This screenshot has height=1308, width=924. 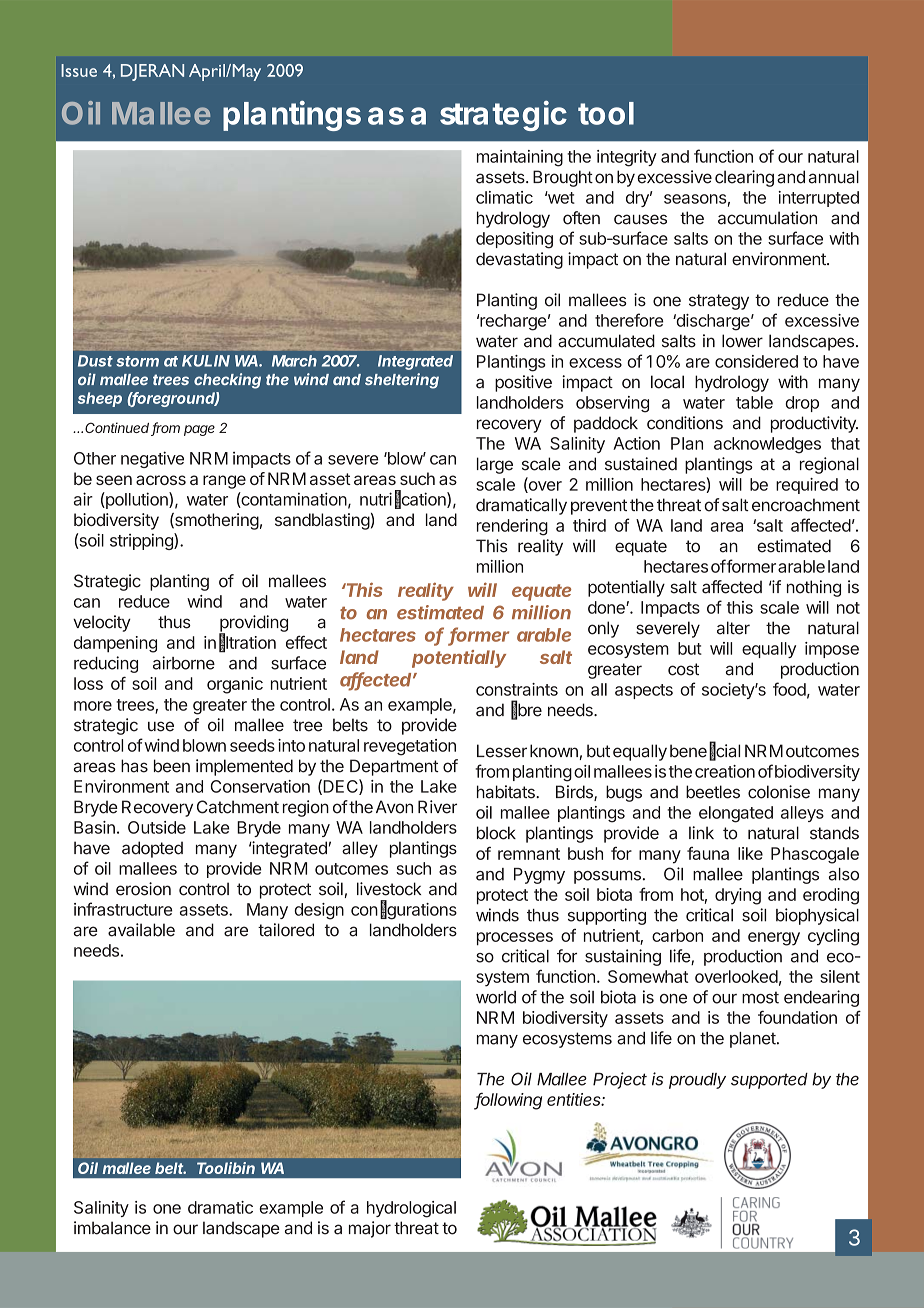 I want to click on maintaining, so click(x=520, y=158).
